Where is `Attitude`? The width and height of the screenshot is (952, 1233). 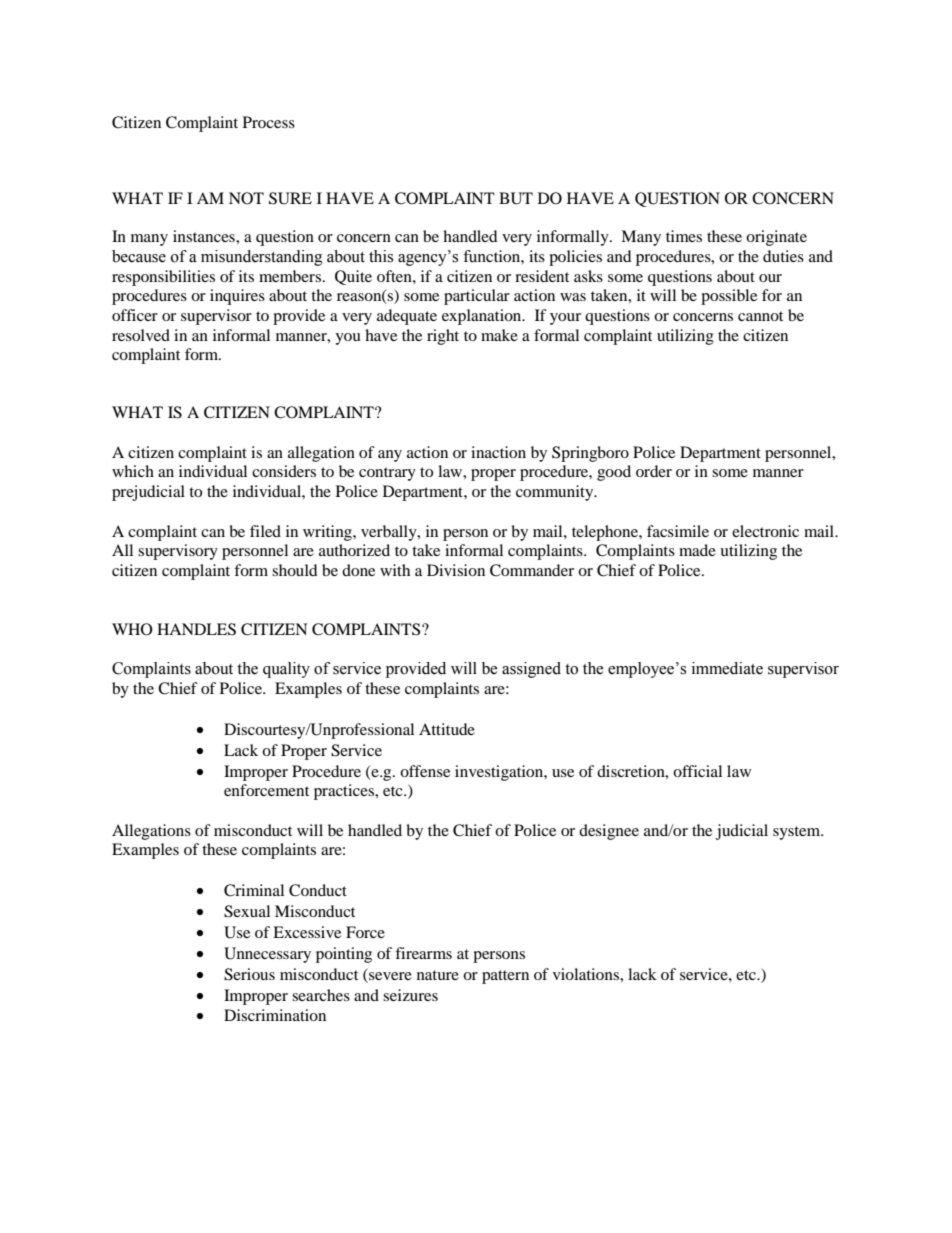
Attitude is located at coordinates (447, 729).
